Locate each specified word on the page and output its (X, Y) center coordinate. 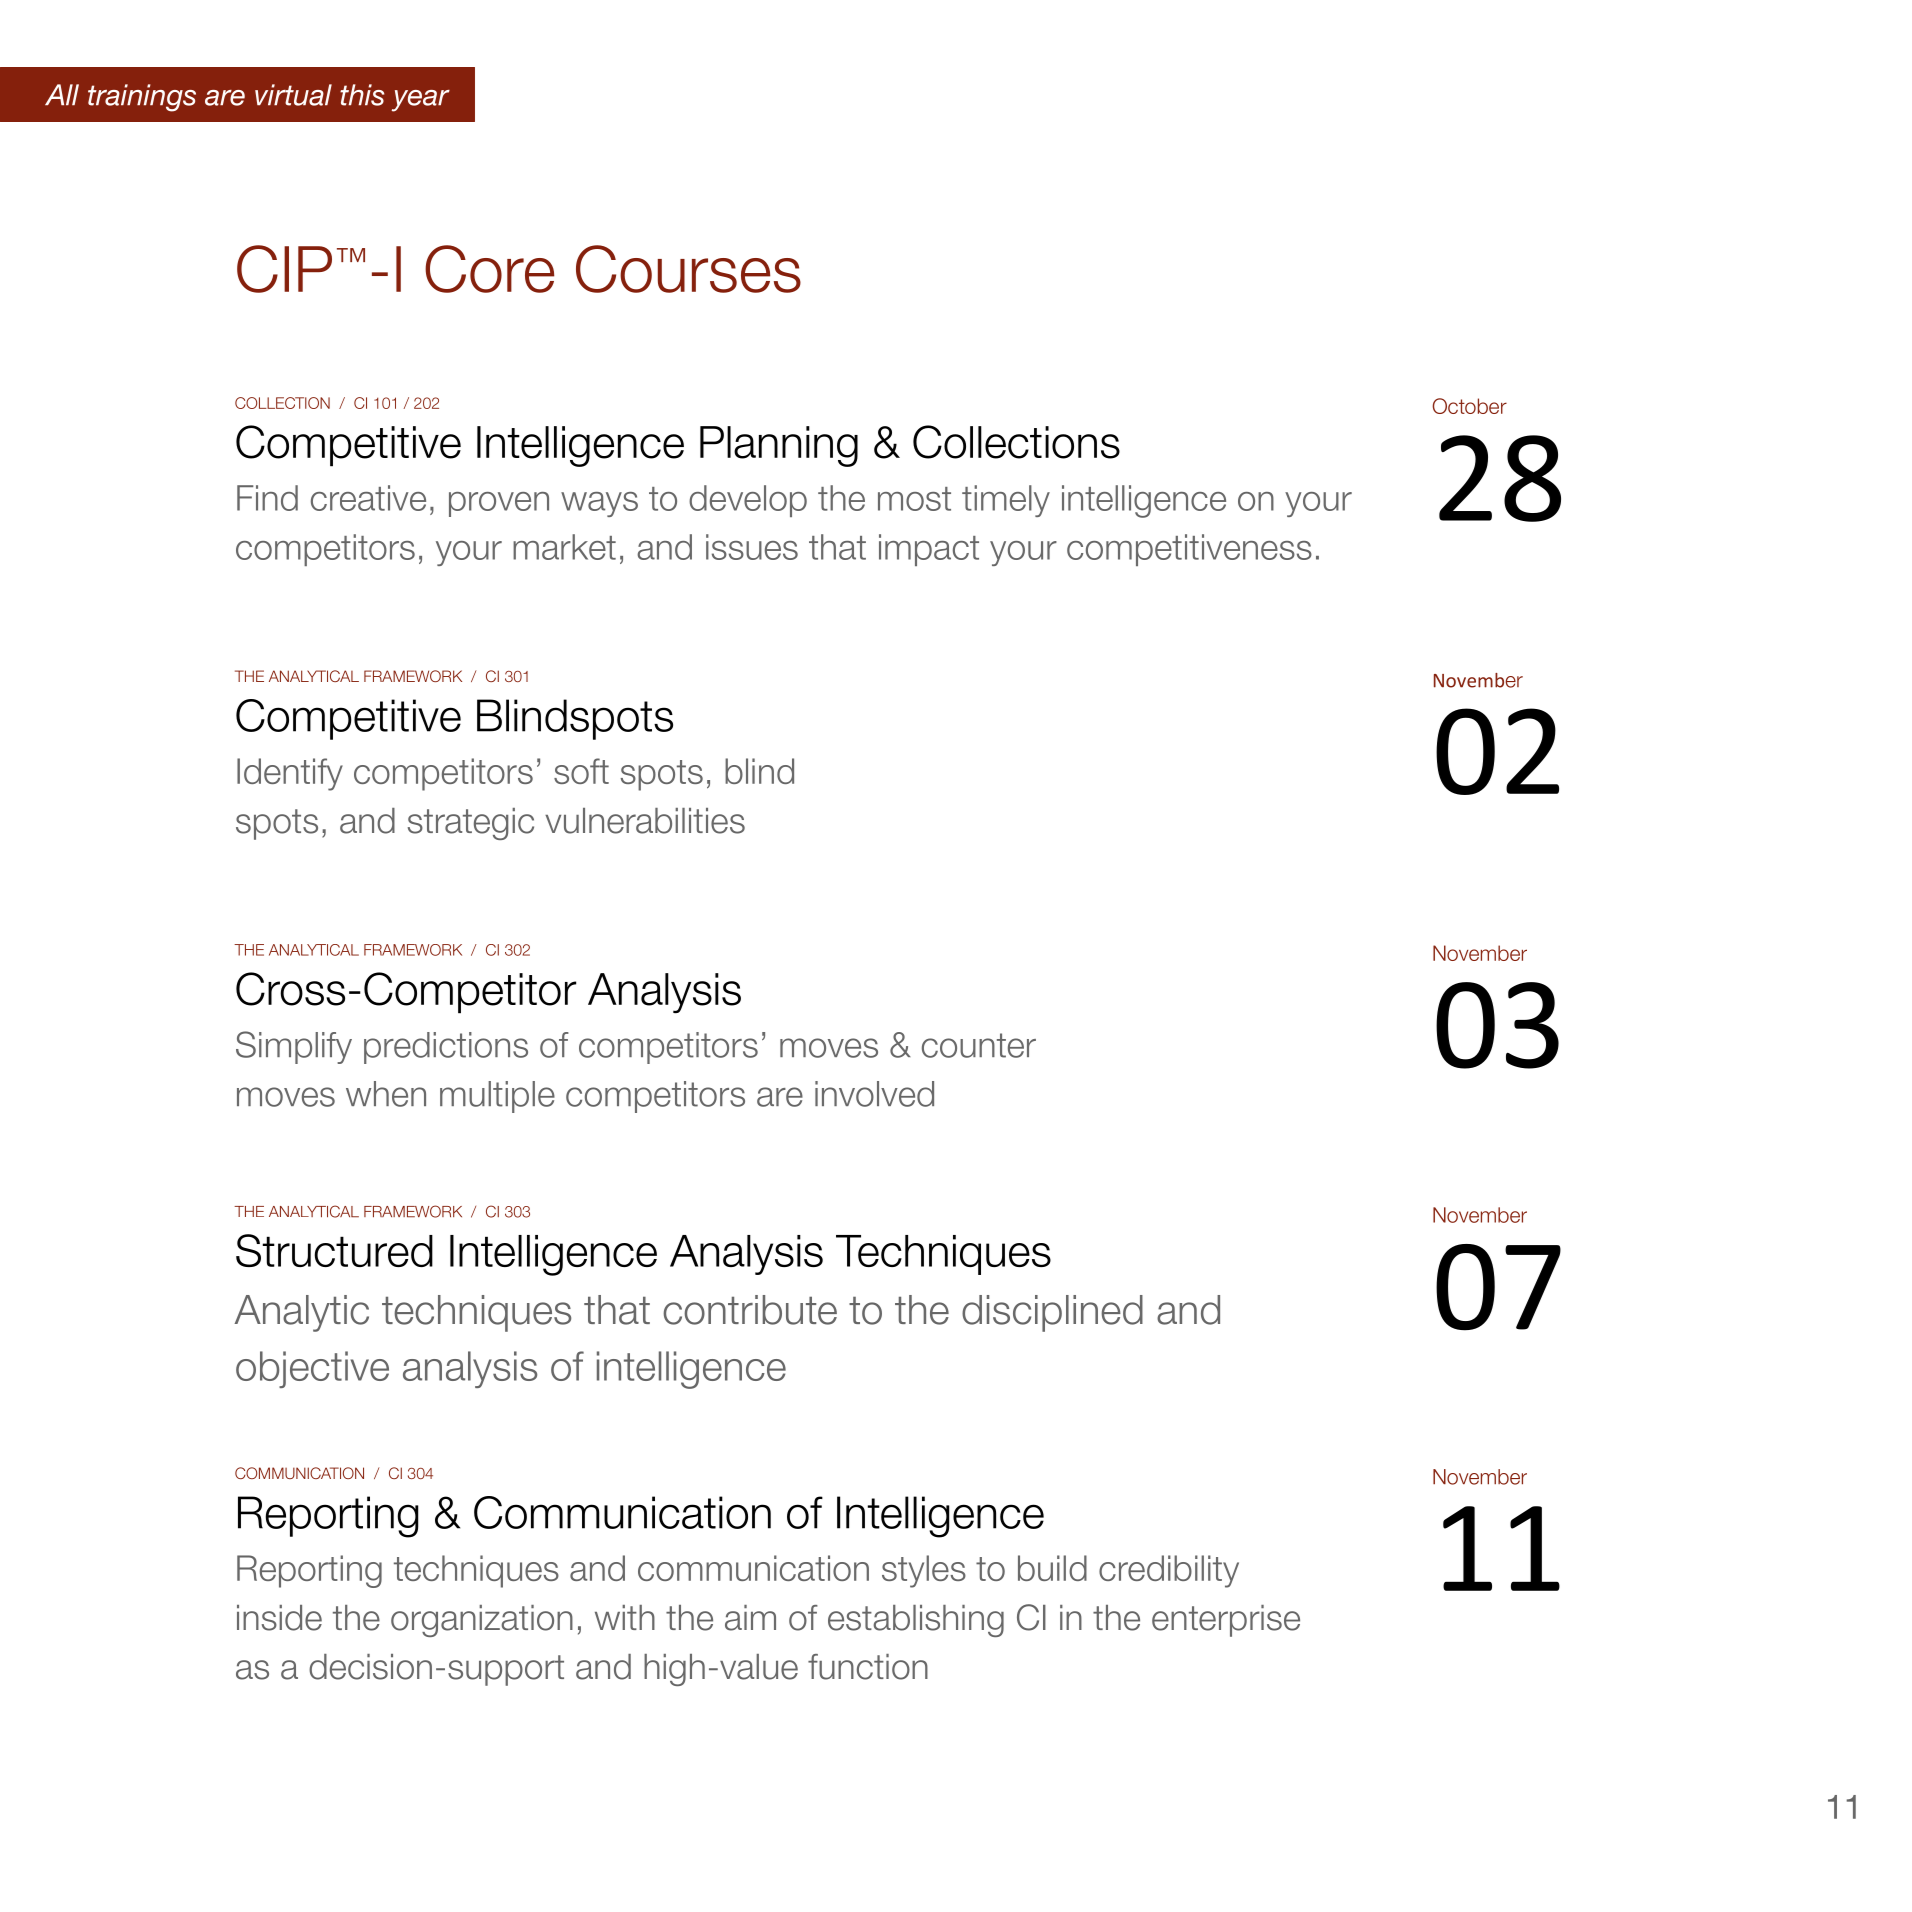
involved (874, 1094)
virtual (293, 95)
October (1469, 406)
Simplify (294, 1047)
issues (752, 547)
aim (750, 1618)
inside (279, 1618)
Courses (688, 269)
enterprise (1226, 1621)
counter (979, 1045)
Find (267, 498)
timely (1006, 501)
